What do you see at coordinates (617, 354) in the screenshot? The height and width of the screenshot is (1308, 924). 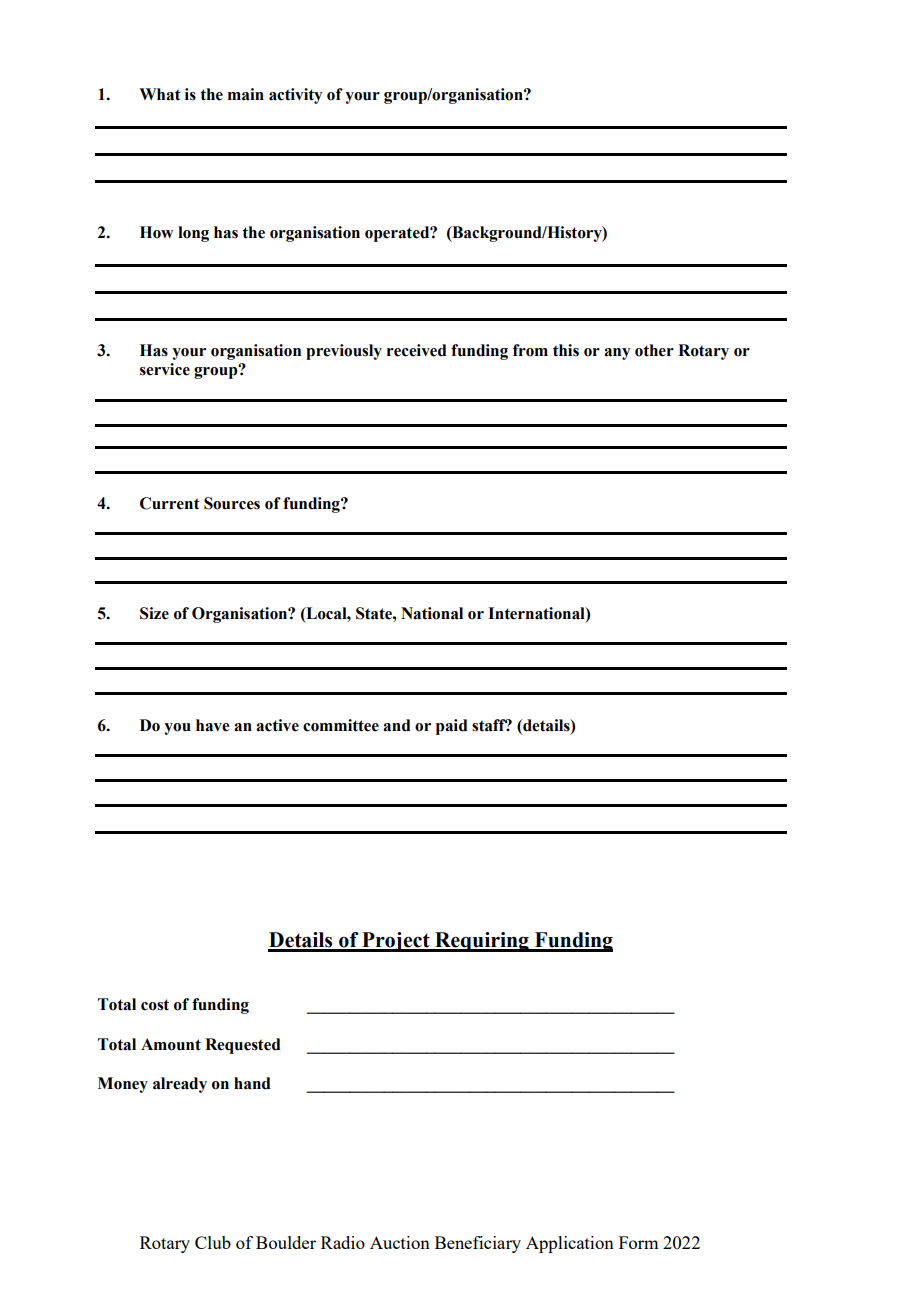 I see `any` at bounding box center [617, 354].
